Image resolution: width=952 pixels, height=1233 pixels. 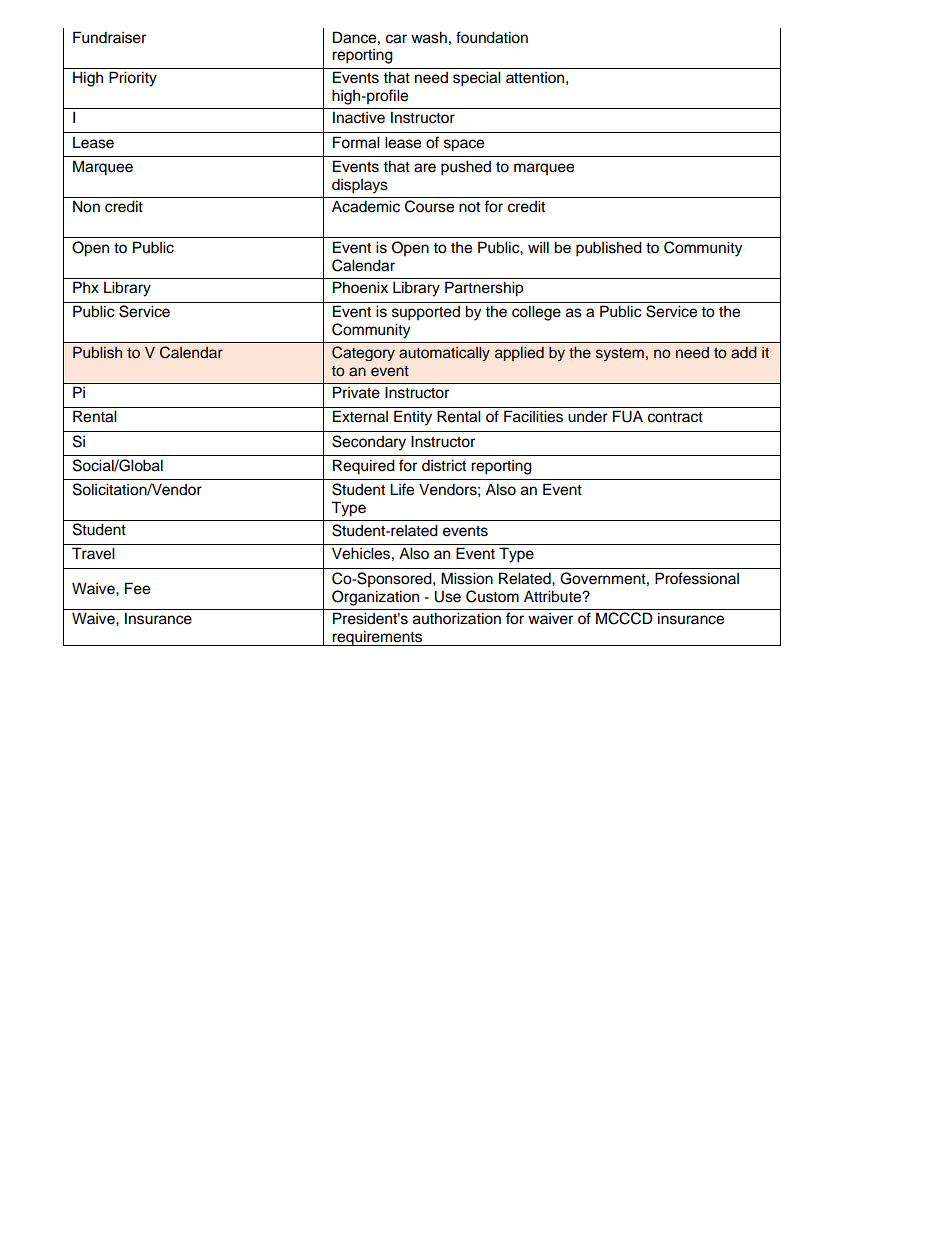 I want to click on authorization, so click(x=457, y=618).
